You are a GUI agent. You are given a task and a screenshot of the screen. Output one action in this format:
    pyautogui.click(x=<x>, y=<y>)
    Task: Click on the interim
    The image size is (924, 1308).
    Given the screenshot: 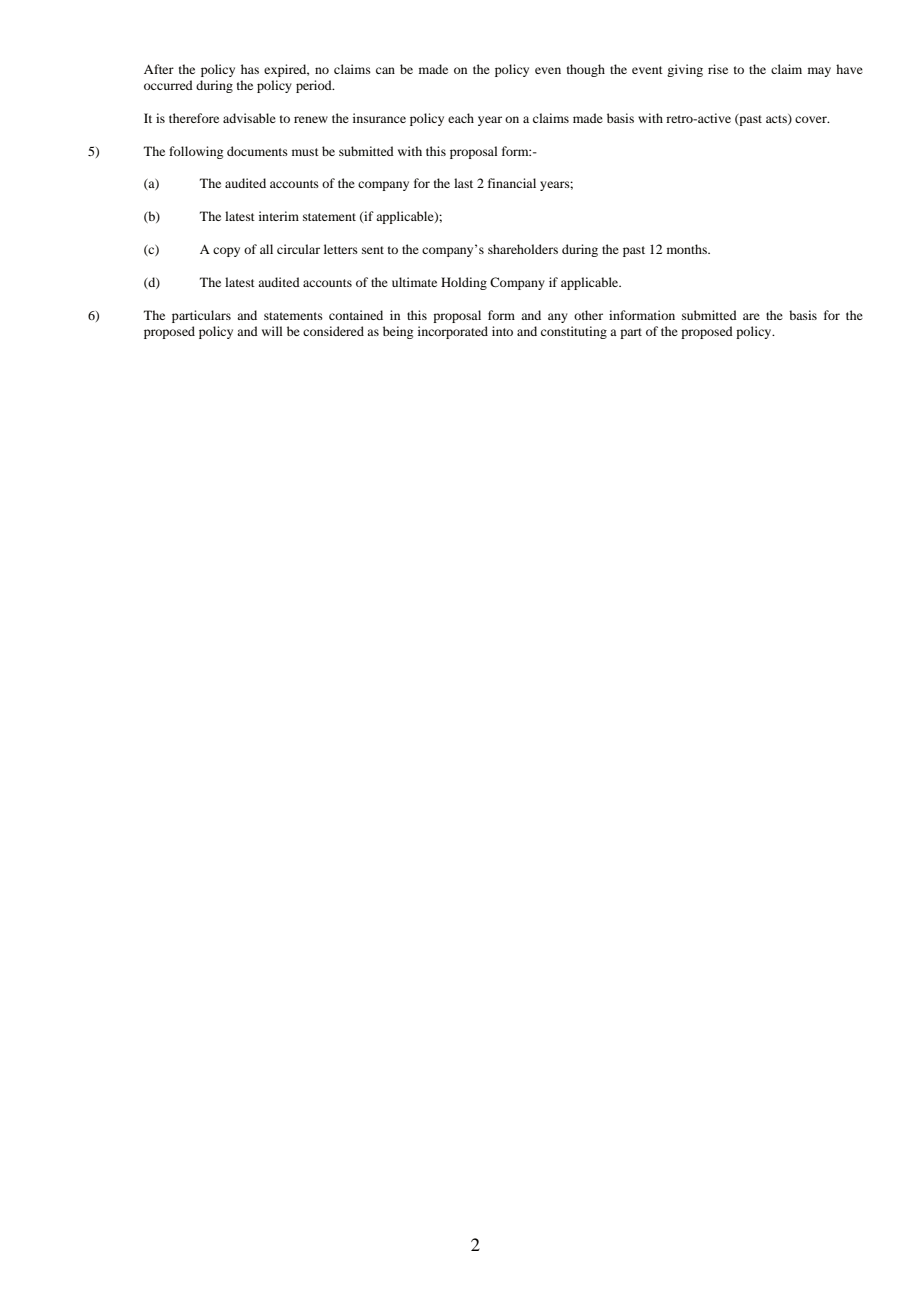 What is the action you would take?
    pyautogui.click(x=279, y=216)
